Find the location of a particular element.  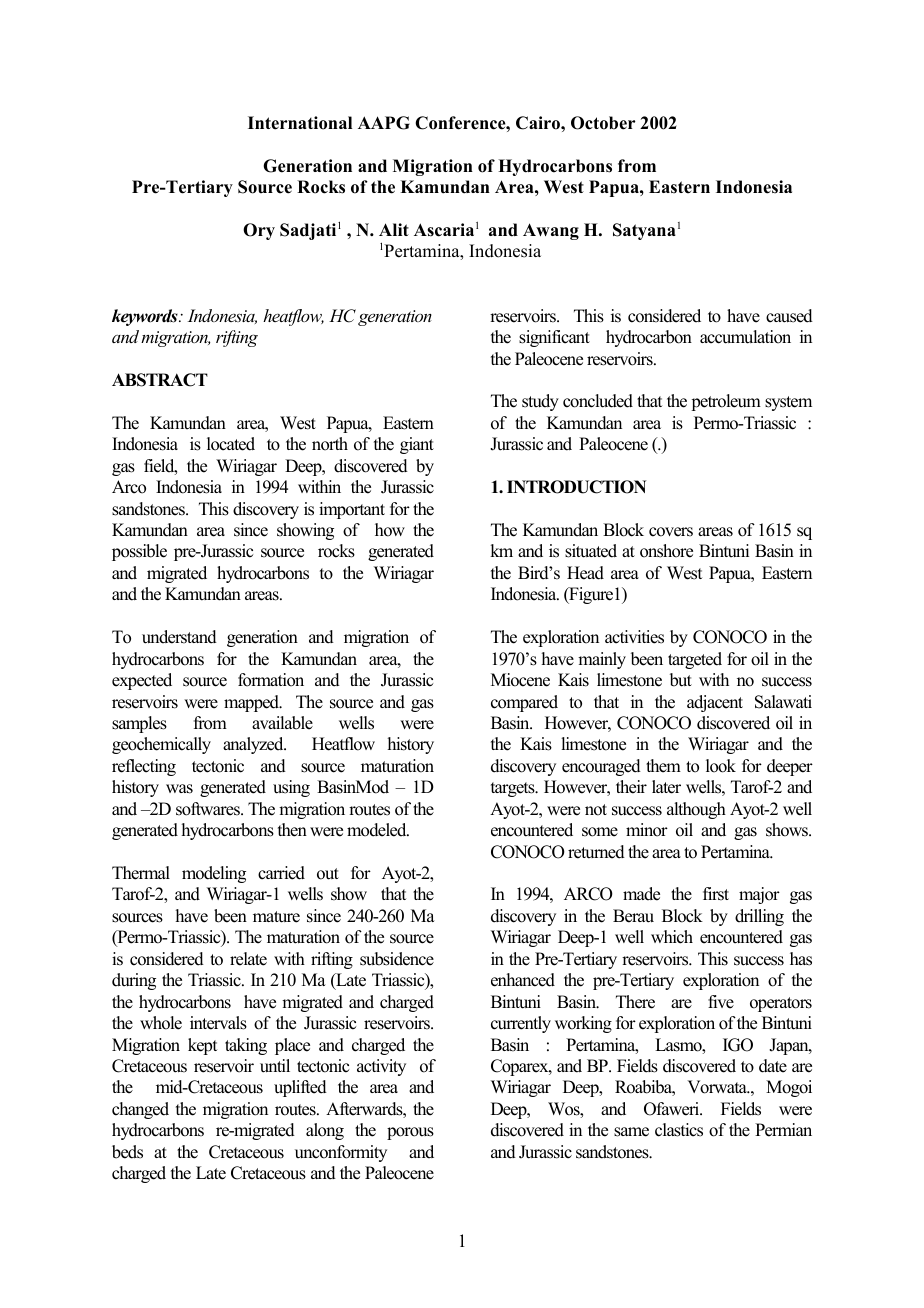

International is located at coordinates (300, 123).
